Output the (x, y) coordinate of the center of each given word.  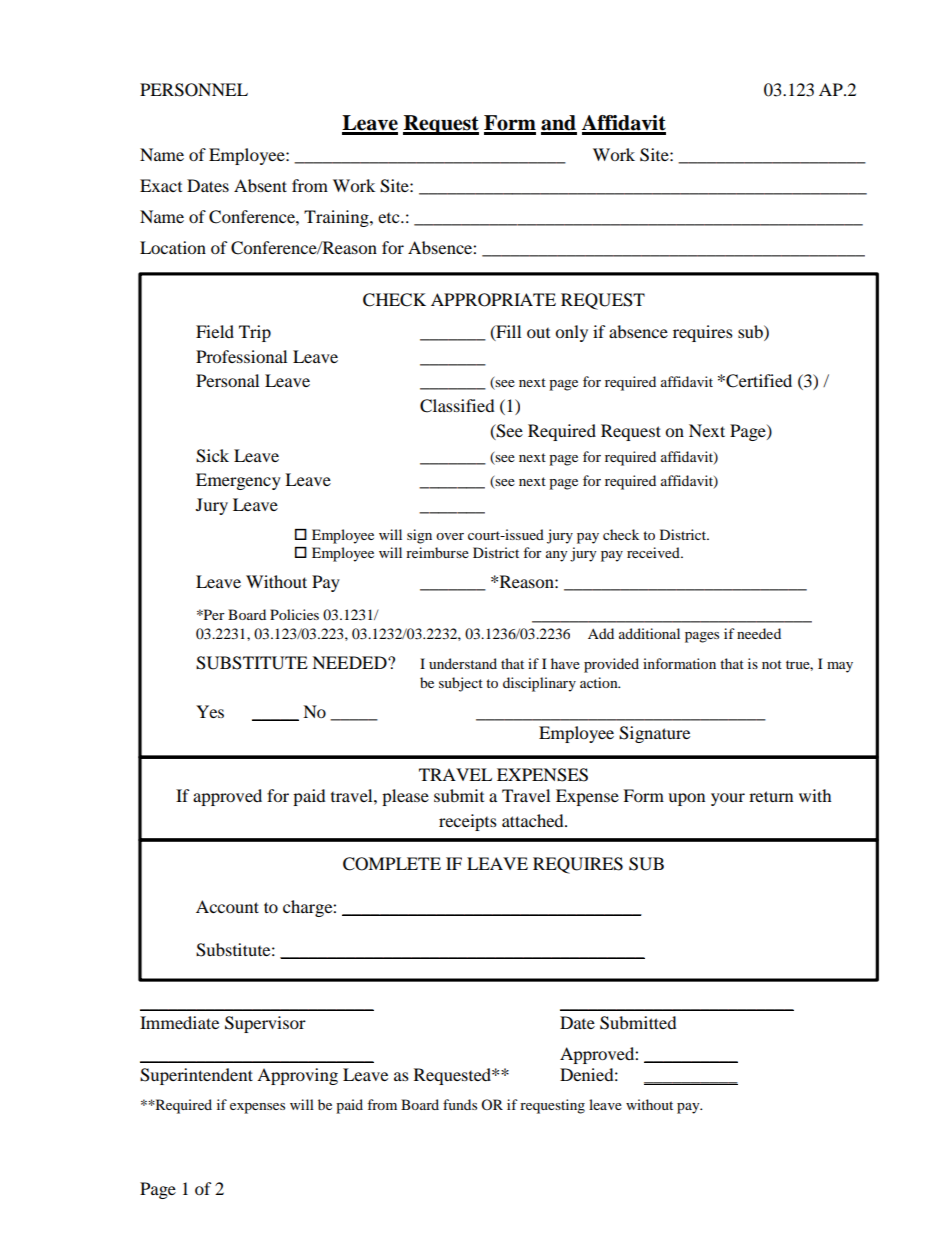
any (557, 556)
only (571, 333)
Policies (294, 614)
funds (460, 1104)
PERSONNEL (194, 90)
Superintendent (196, 1076)
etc (390, 218)
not (772, 664)
